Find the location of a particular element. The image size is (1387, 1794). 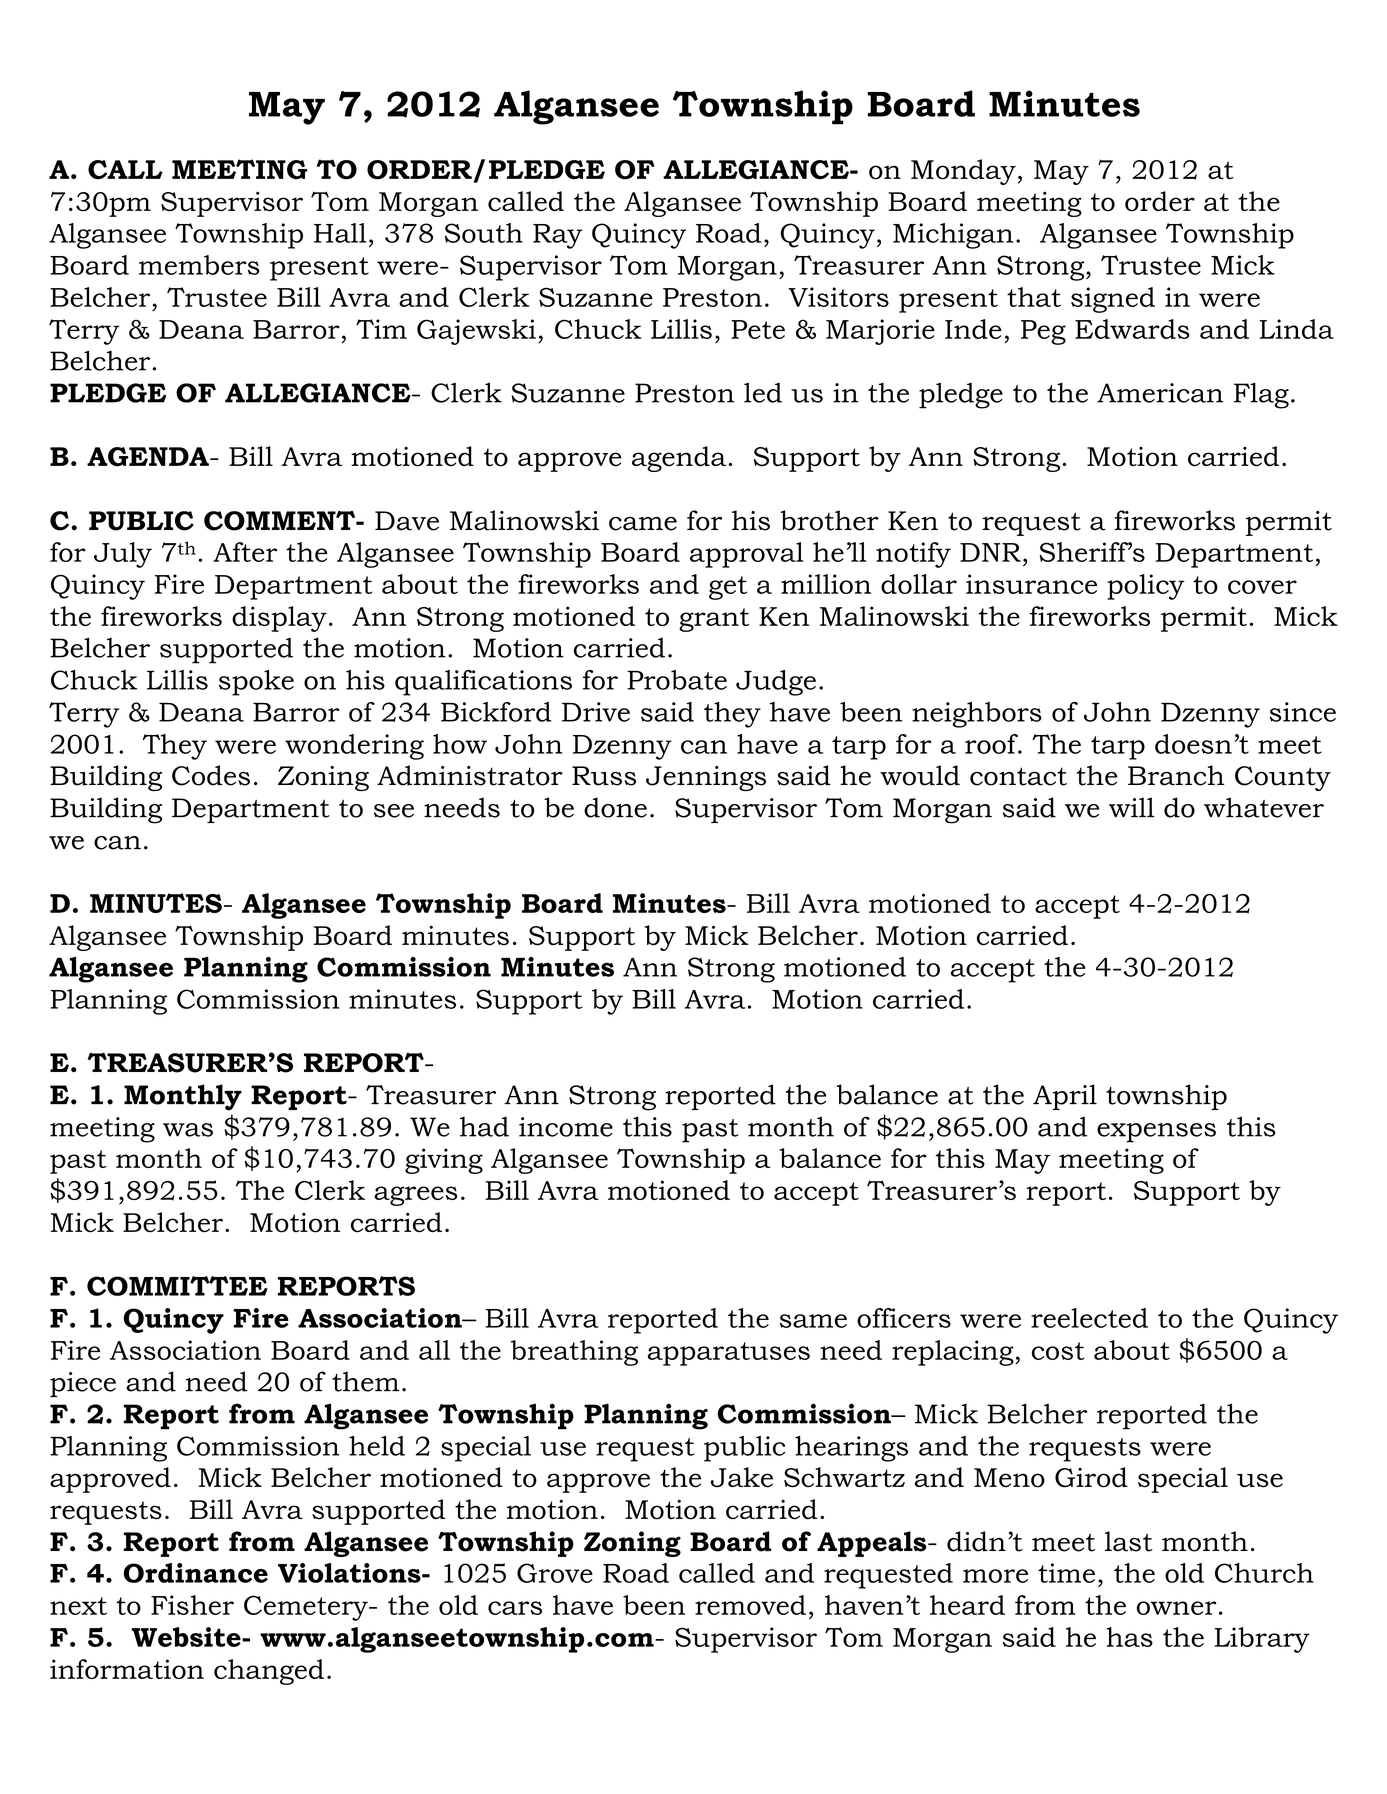

expenses is located at coordinates (1156, 1133).
